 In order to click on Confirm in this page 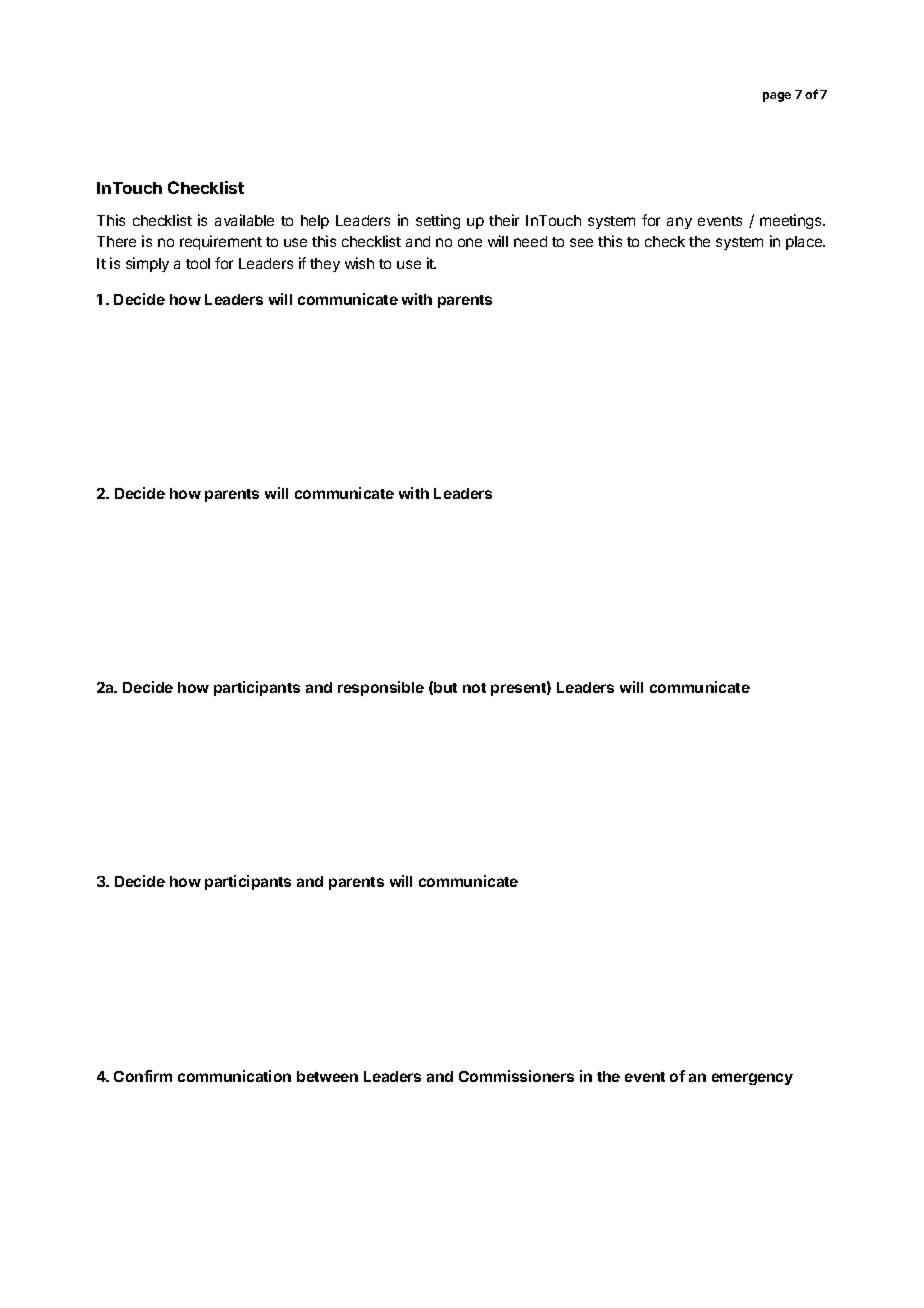, I will do `click(143, 1076)`.
